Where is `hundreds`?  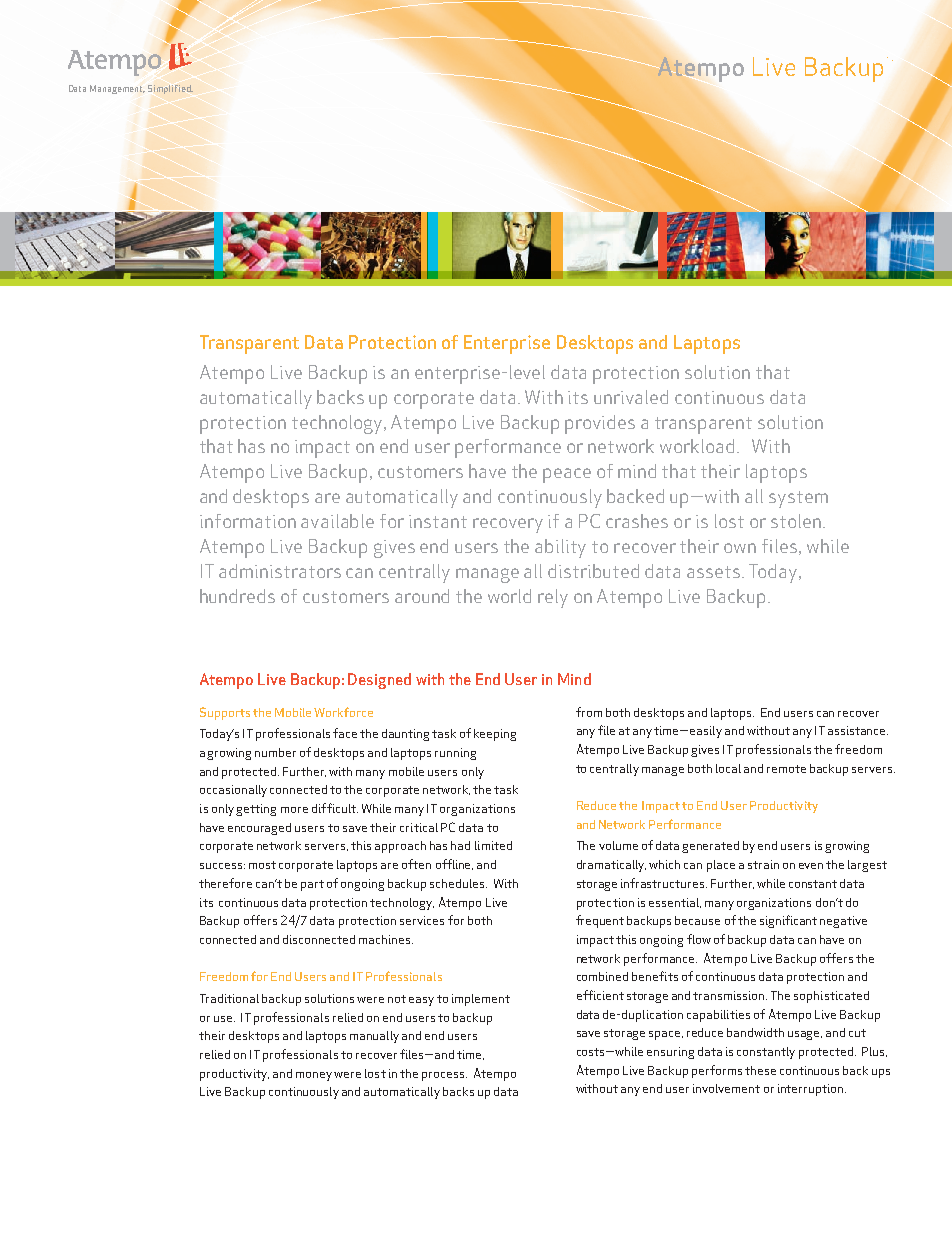
hundreds is located at coordinates (237, 596).
